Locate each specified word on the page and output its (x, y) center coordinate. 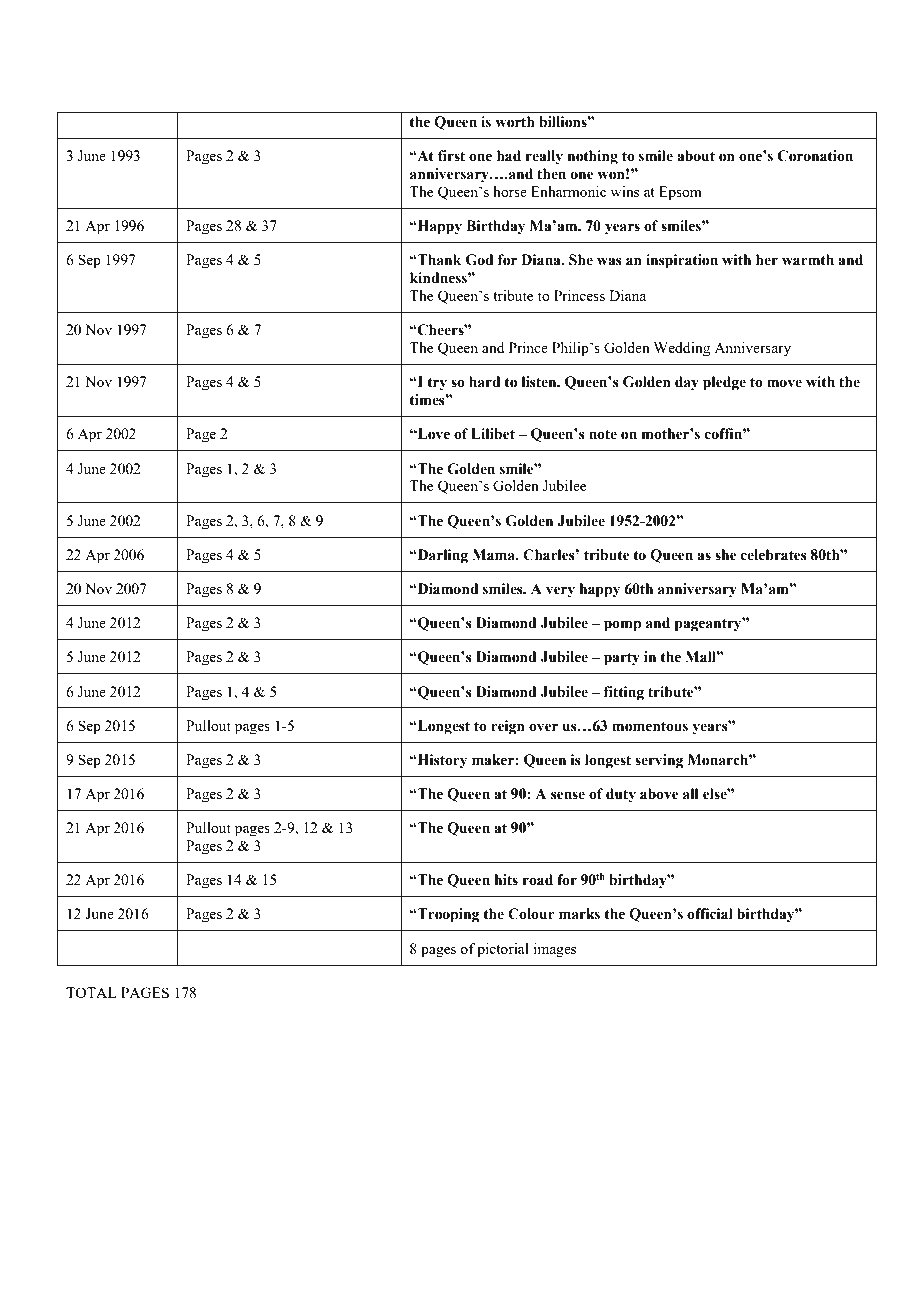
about (696, 156)
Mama (495, 555)
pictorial (503, 950)
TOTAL (91, 992)
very (560, 592)
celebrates (774, 555)
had (509, 156)
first (451, 156)
